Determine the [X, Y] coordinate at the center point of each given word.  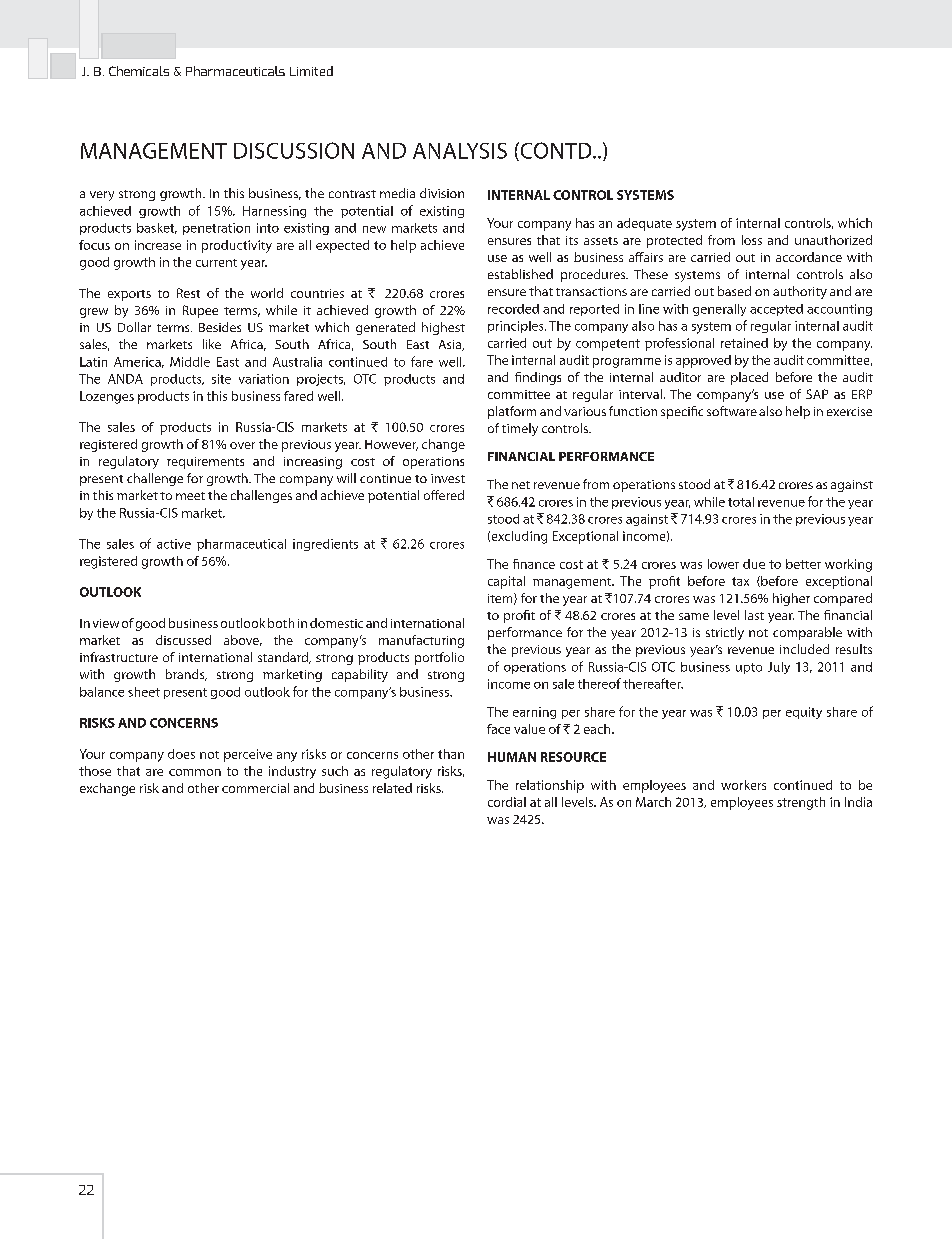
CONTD [556, 151]
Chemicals [139, 71]
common [195, 772]
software [732, 411]
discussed [183, 640]
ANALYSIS [460, 151]
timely [520, 429]
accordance [809, 257]
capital [506, 582]
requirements [205, 463]
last [754, 615]
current [216, 263]
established [520, 274]
